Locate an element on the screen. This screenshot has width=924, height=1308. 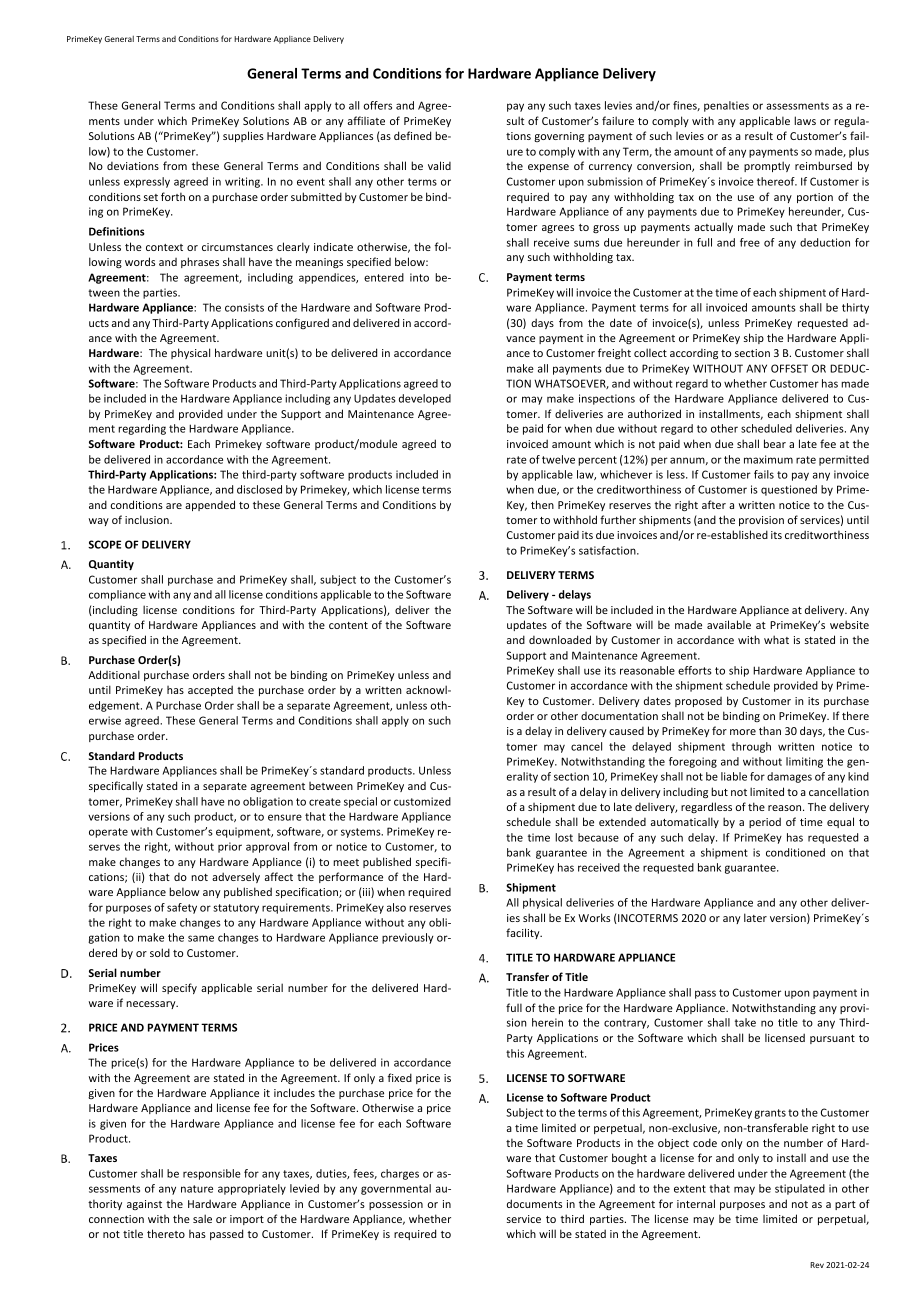
valid is located at coordinates (439, 165).
